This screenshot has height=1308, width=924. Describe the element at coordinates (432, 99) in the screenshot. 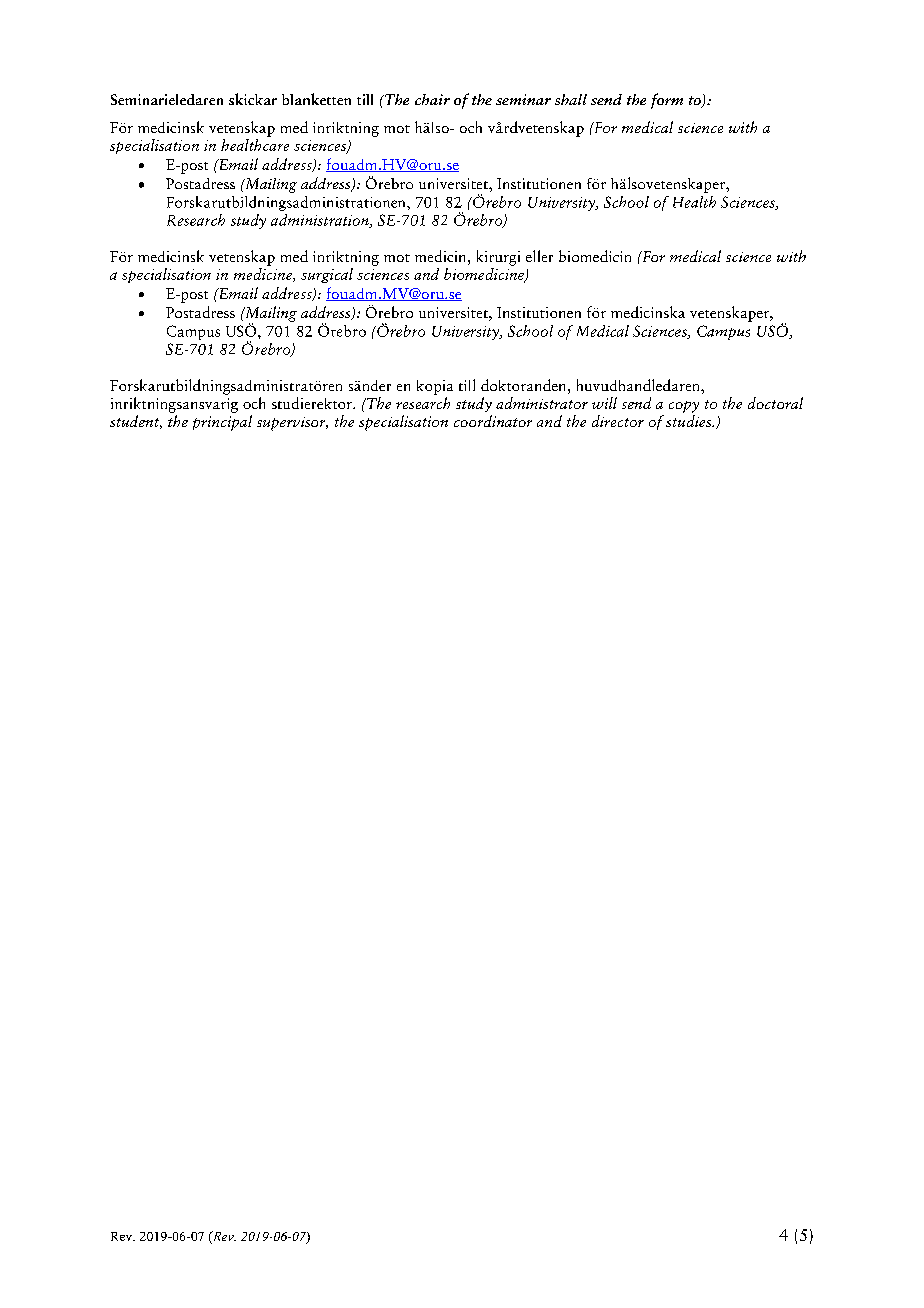

I see `chair` at that location.
